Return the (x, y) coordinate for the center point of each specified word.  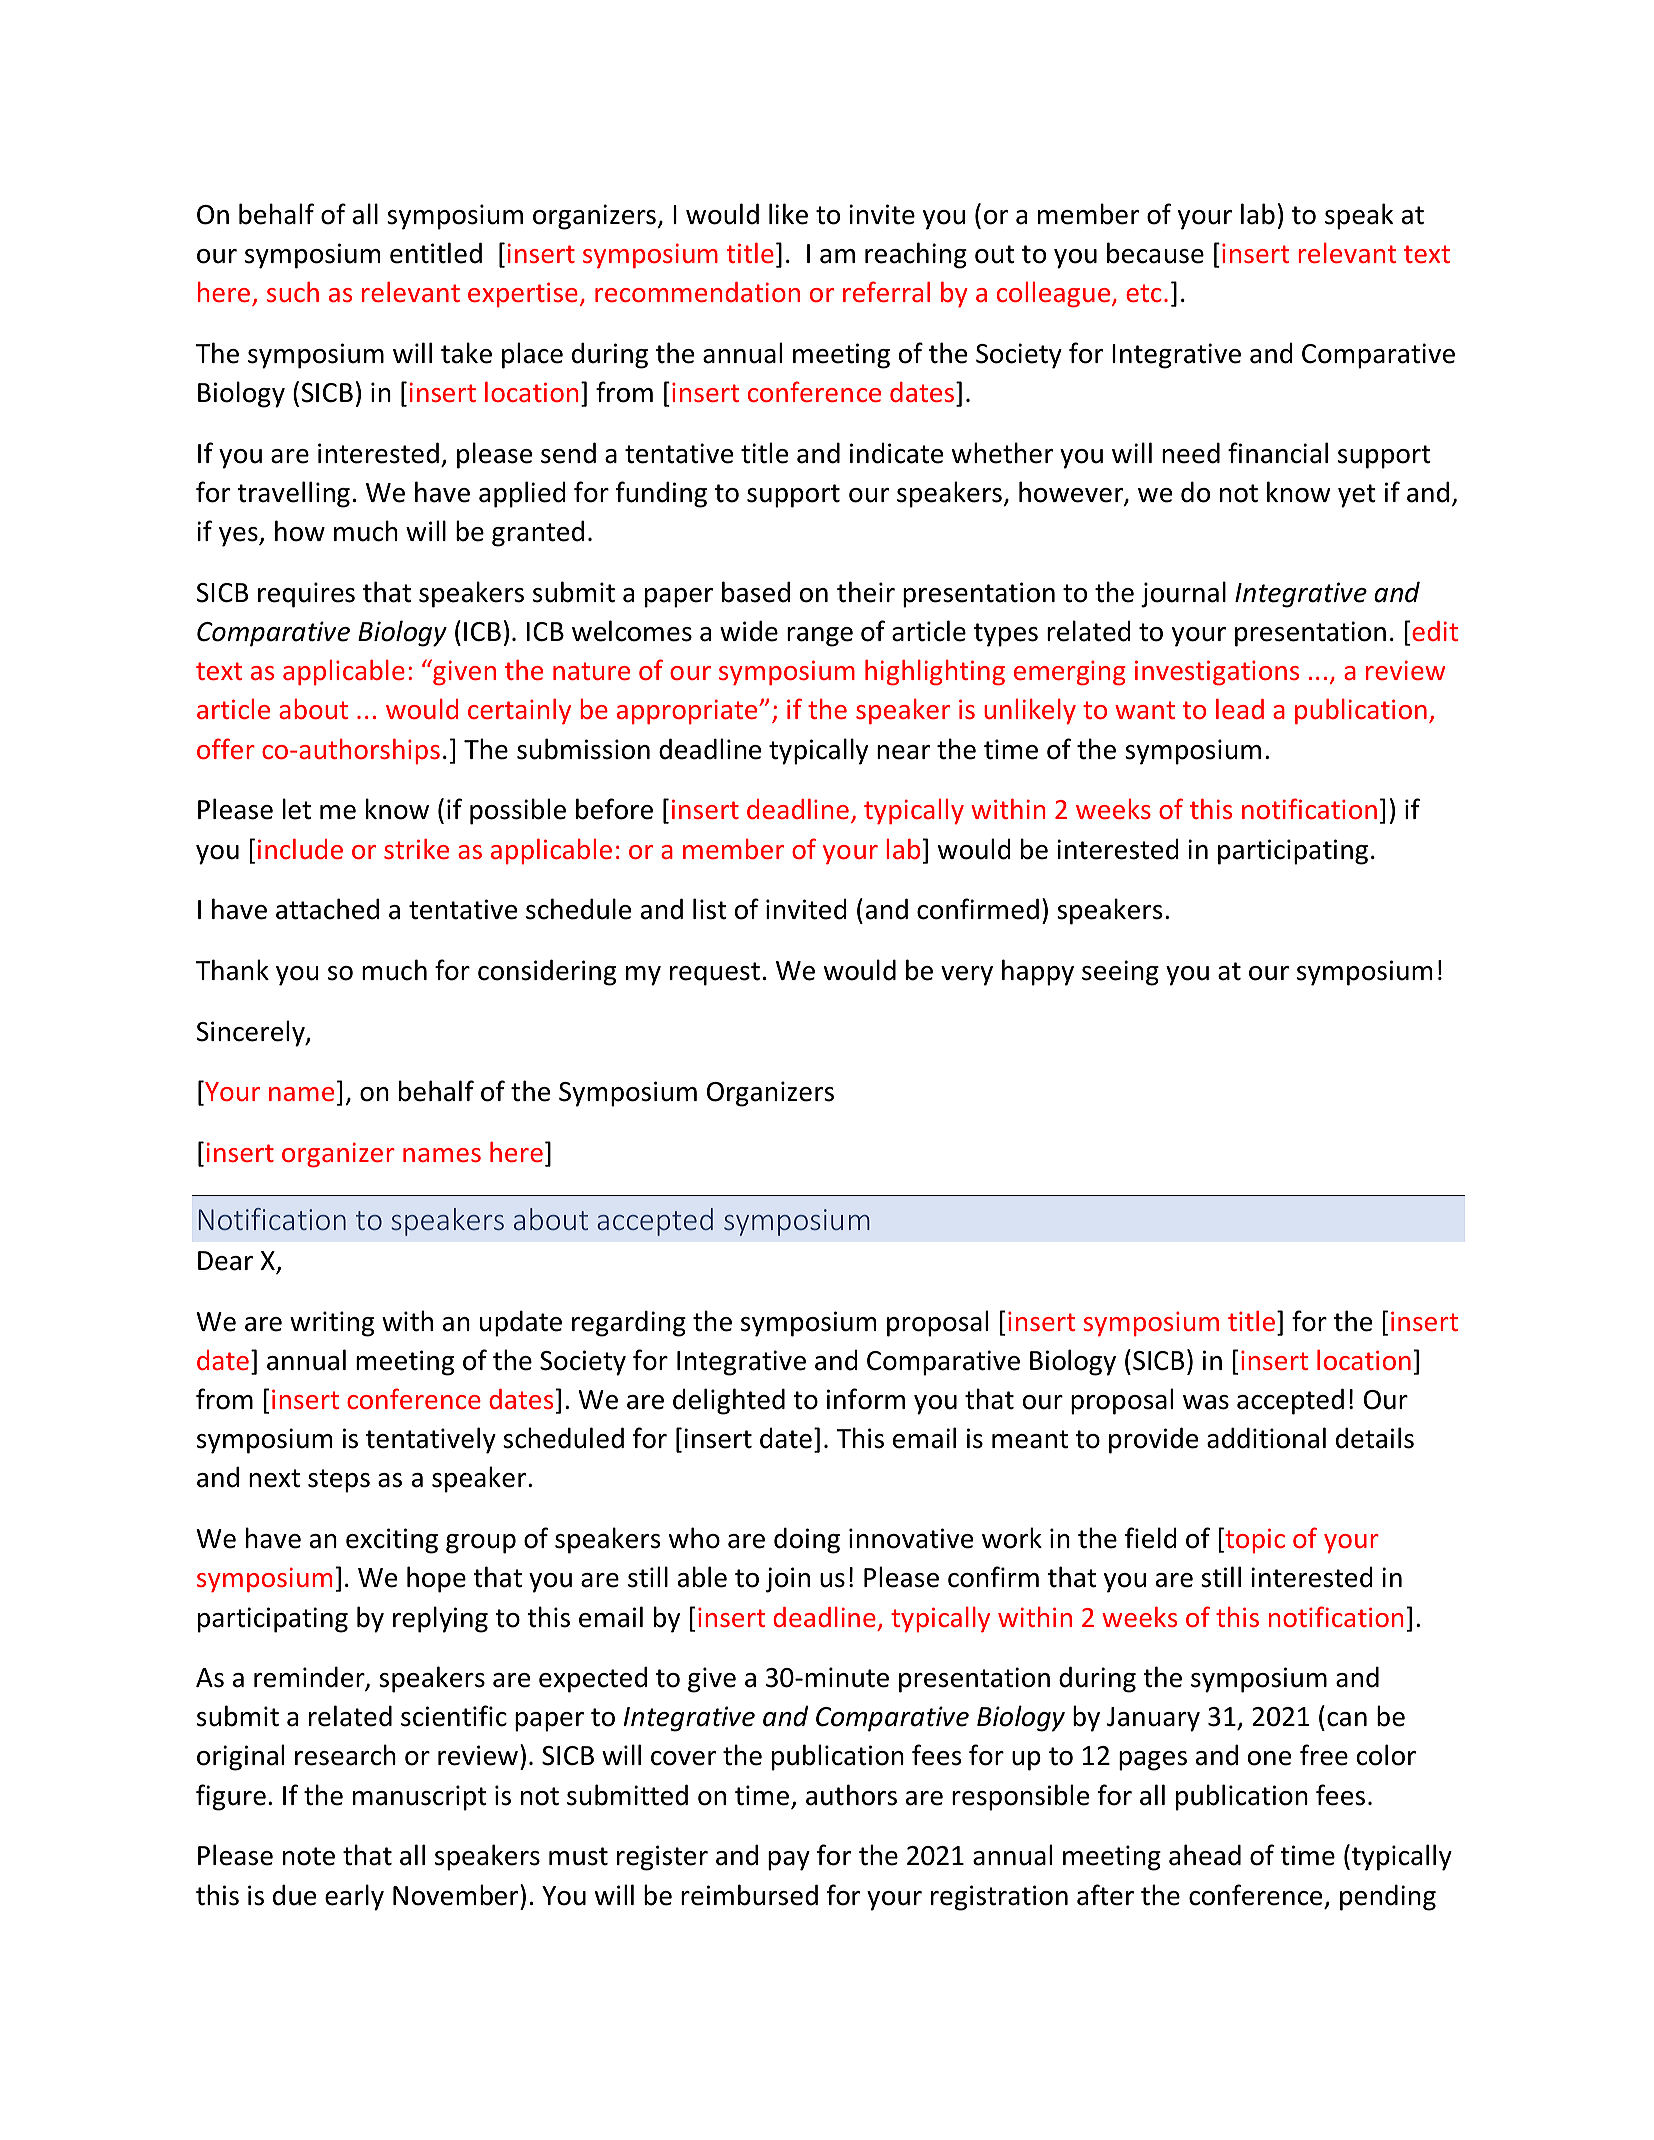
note (309, 1856)
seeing (1120, 973)
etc (1144, 293)
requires (306, 595)
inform (866, 1399)
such (293, 292)
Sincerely (252, 1033)
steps (339, 1481)
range (820, 637)
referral (886, 291)
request (715, 974)
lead (1240, 709)
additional (1266, 1438)
